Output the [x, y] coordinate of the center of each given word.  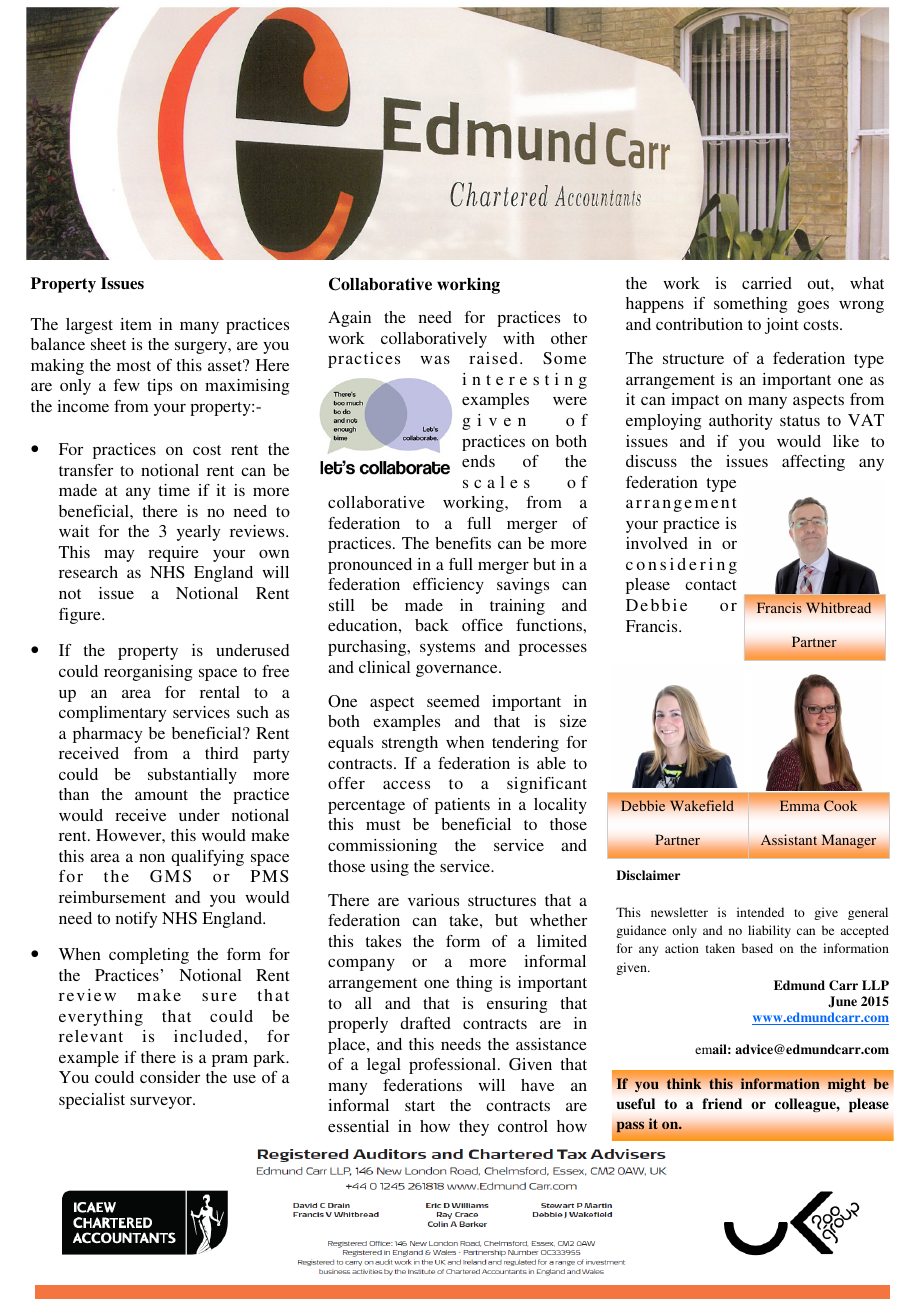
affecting [813, 463]
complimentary [112, 714]
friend [722, 1103]
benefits [463, 543]
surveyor [162, 1103]
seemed [453, 701]
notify [136, 920]
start [420, 1106]
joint [781, 326]
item [136, 324]
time [174, 490]
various [433, 900]
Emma [800, 805]
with [519, 338]
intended [760, 912]
